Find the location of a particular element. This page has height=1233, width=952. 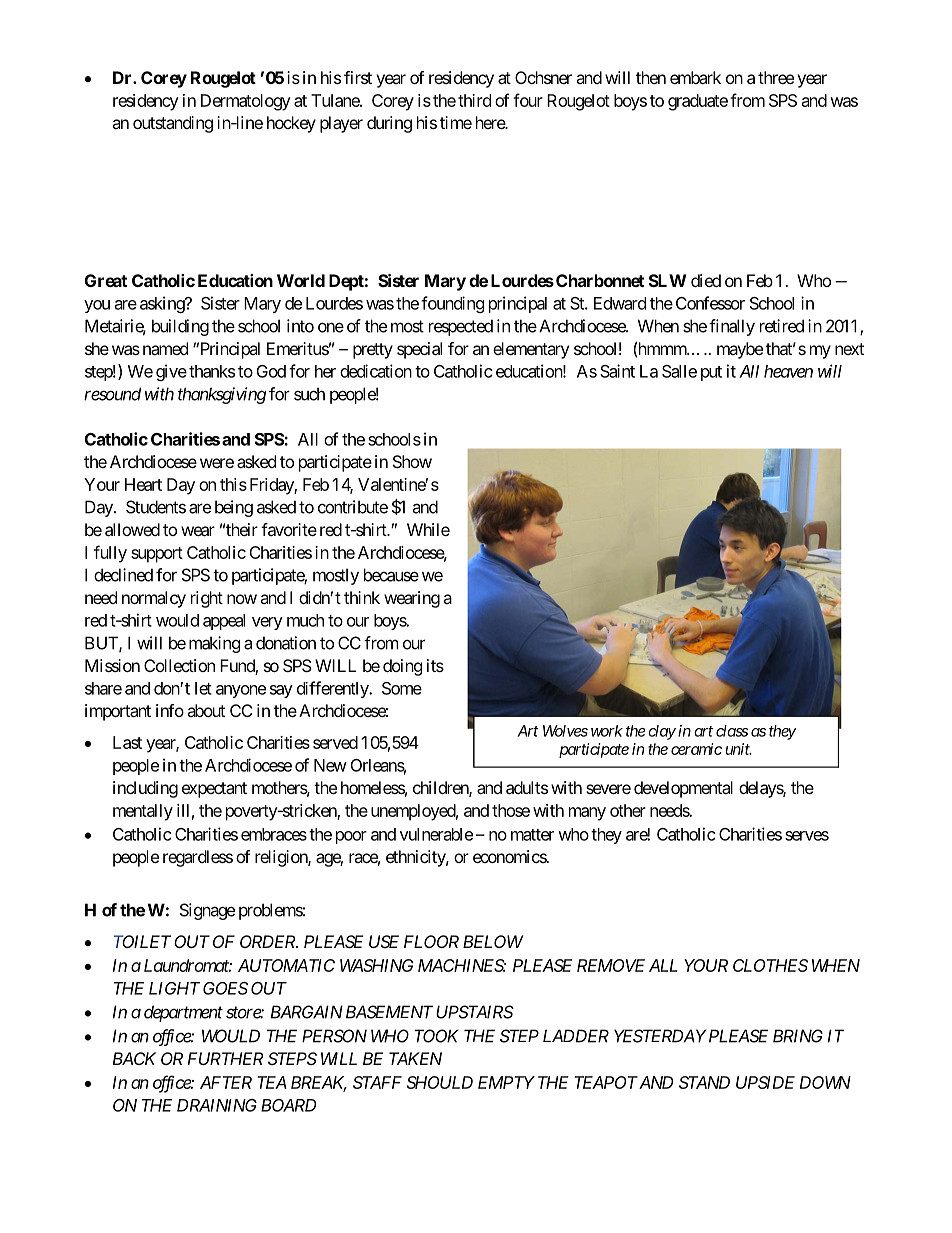

those is located at coordinates (511, 810).
